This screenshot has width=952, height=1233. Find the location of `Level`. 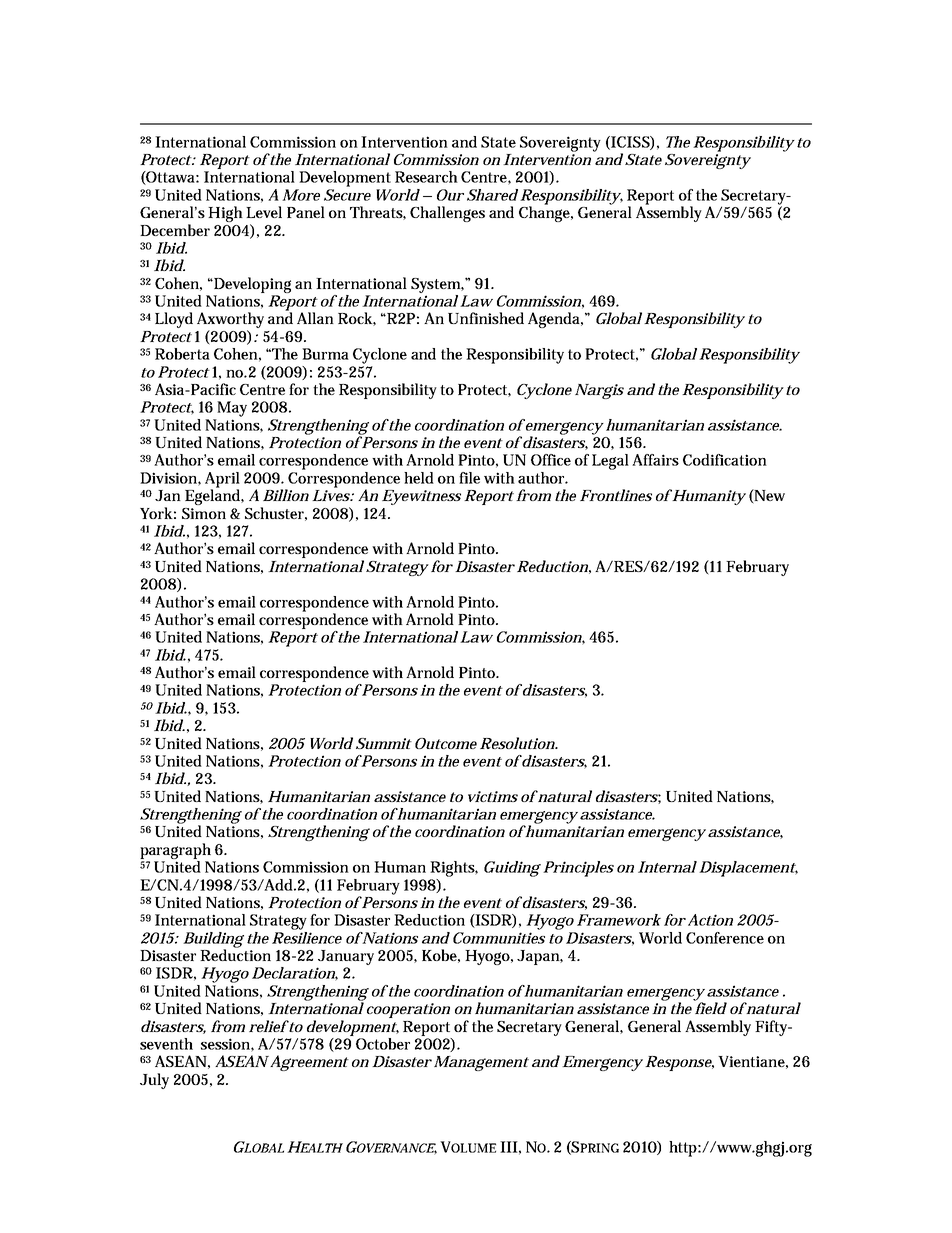

Level is located at coordinates (264, 212).
